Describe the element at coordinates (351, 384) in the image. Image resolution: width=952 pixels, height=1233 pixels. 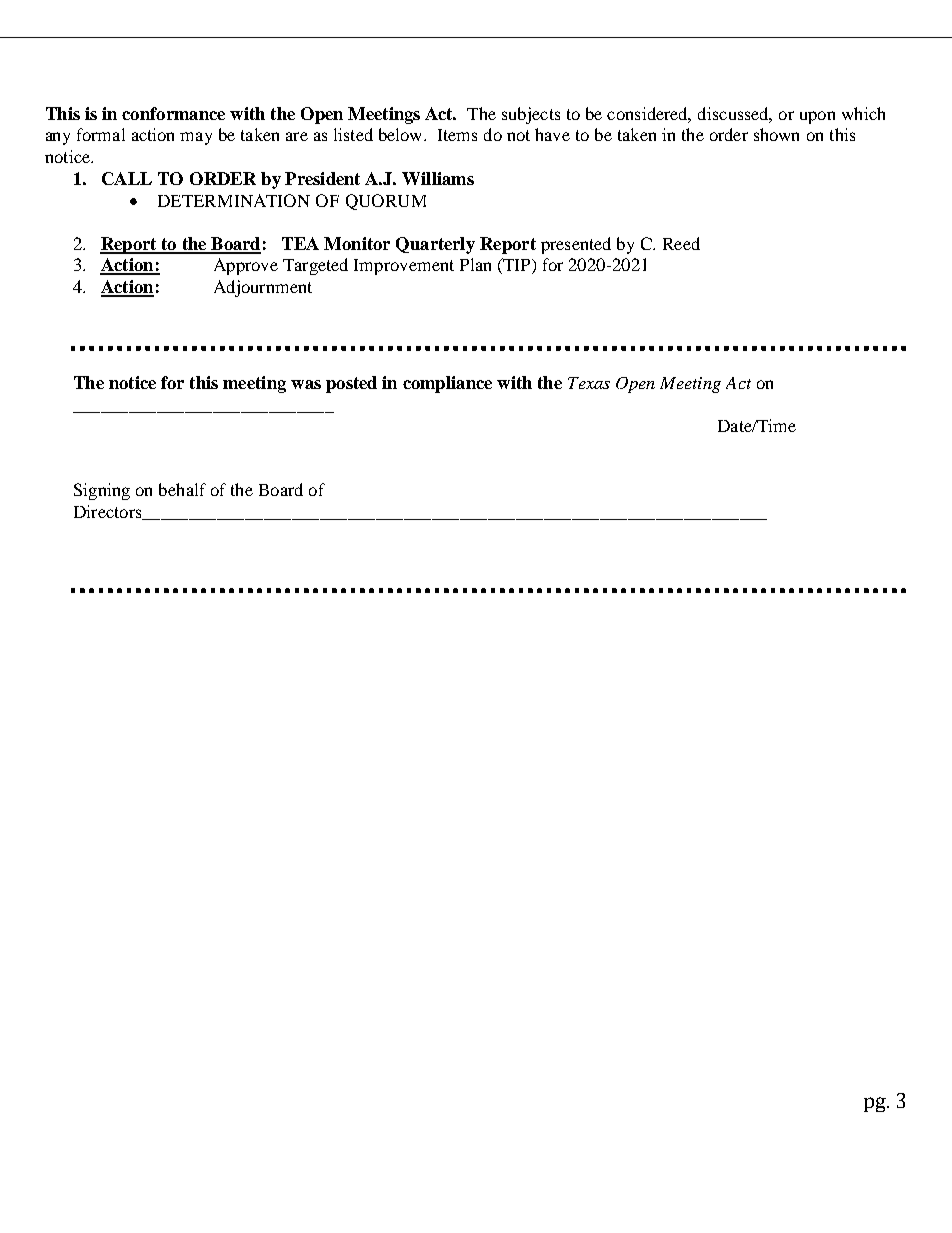
I see `posted` at that location.
